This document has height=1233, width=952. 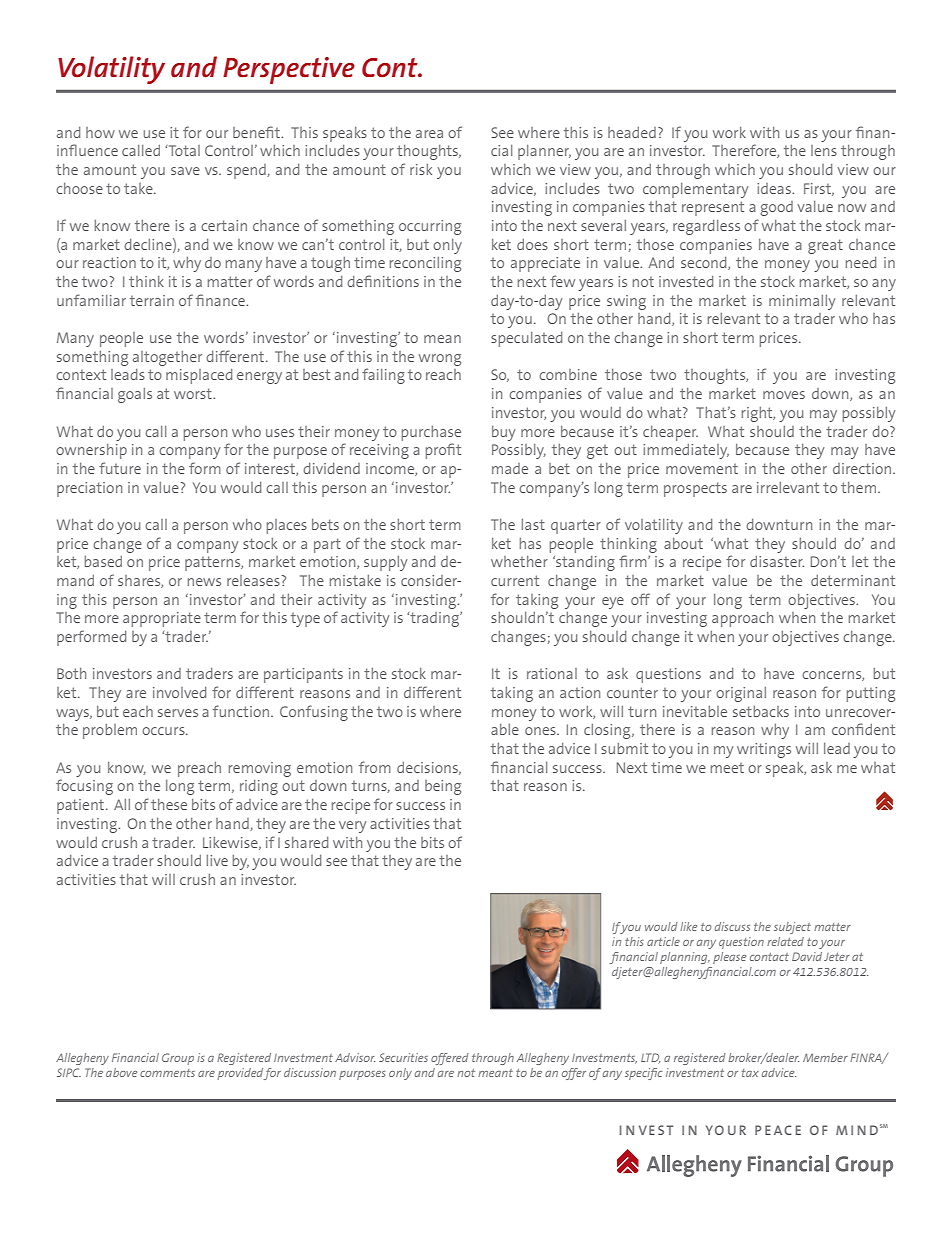 What do you see at coordinates (429, 134) in the document?
I see `area` at bounding box center [429, 134].
